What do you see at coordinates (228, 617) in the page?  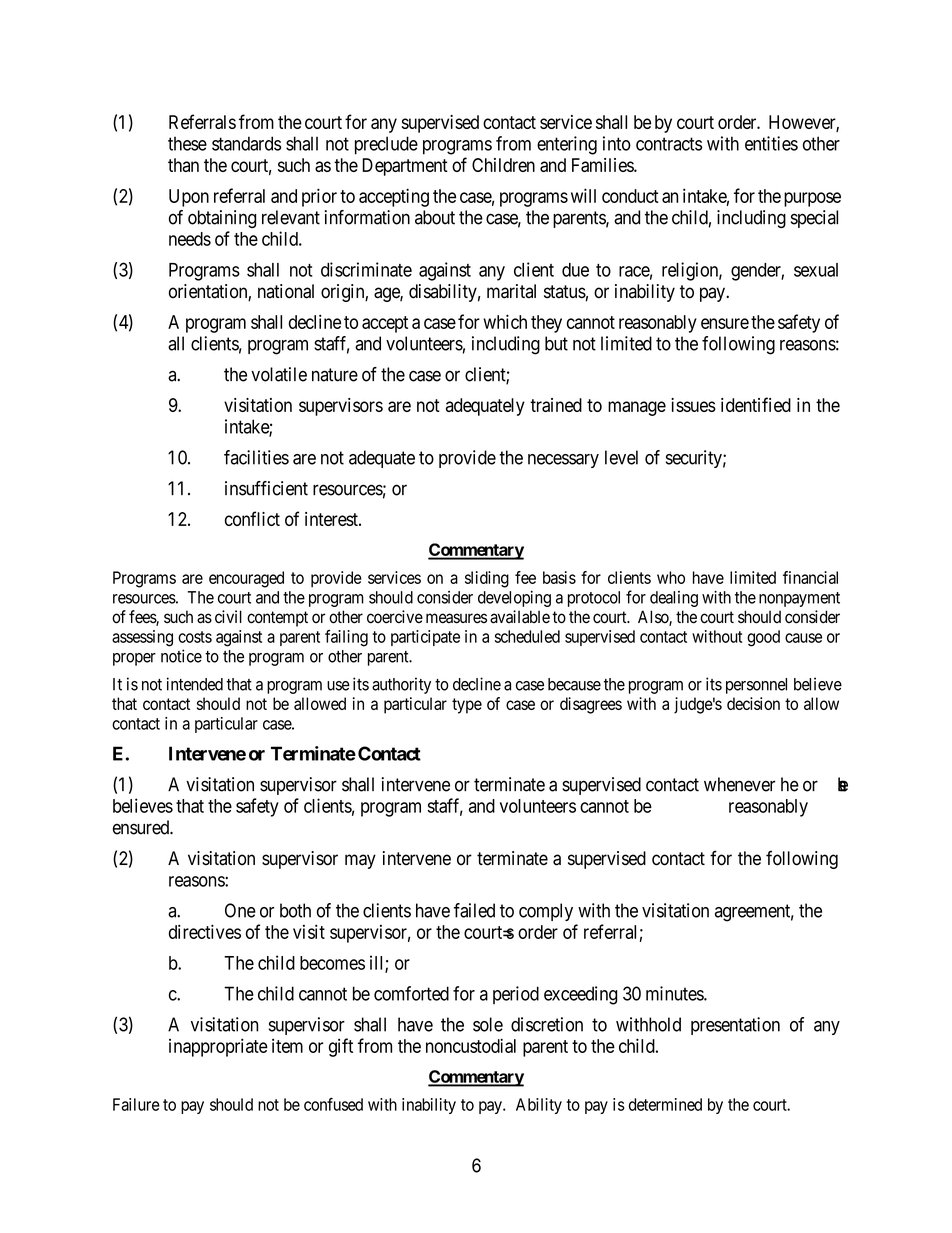 I see `civil` at bounding box center [228, 617].
